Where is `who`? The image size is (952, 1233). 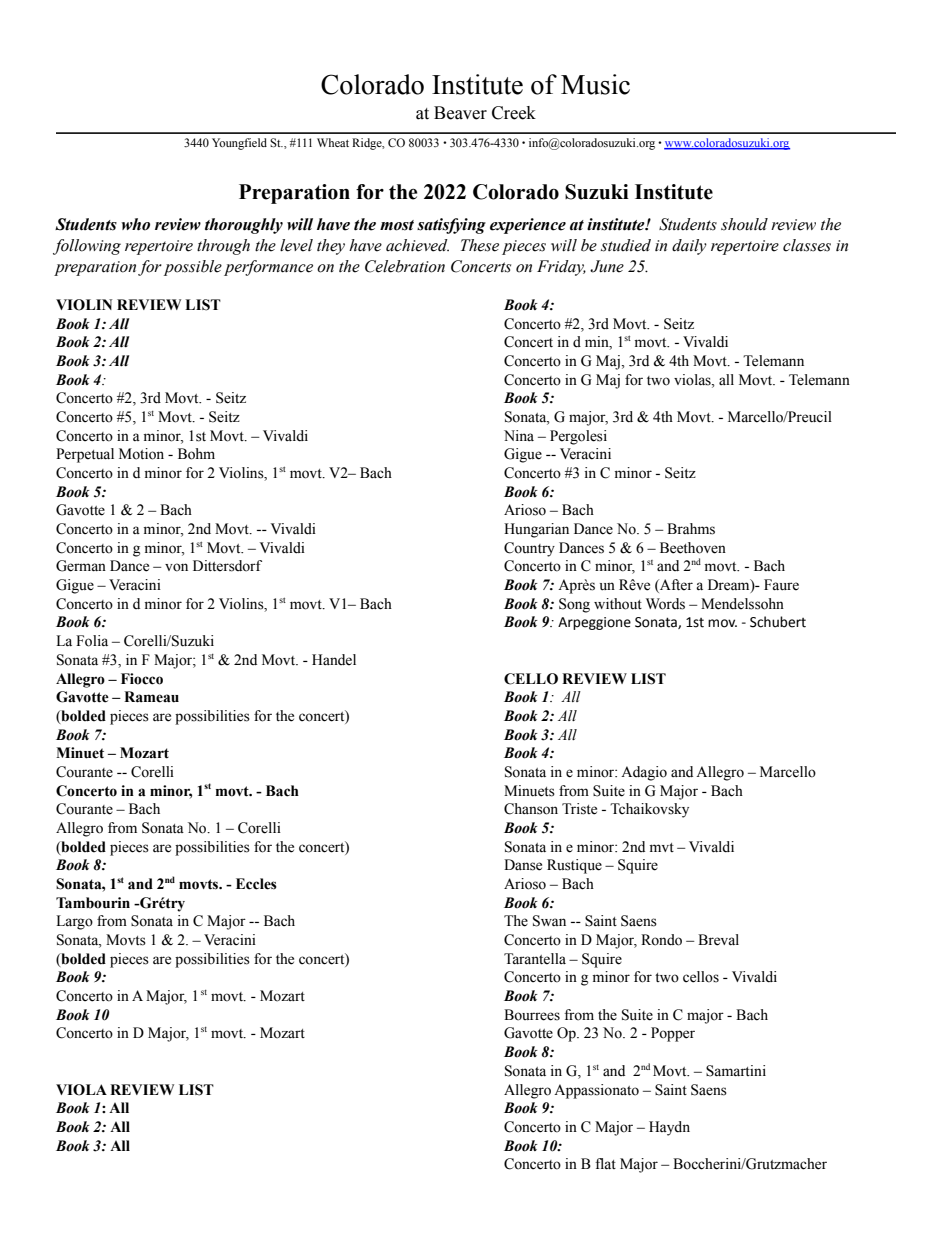 who is located at coordinates (135, 224).
